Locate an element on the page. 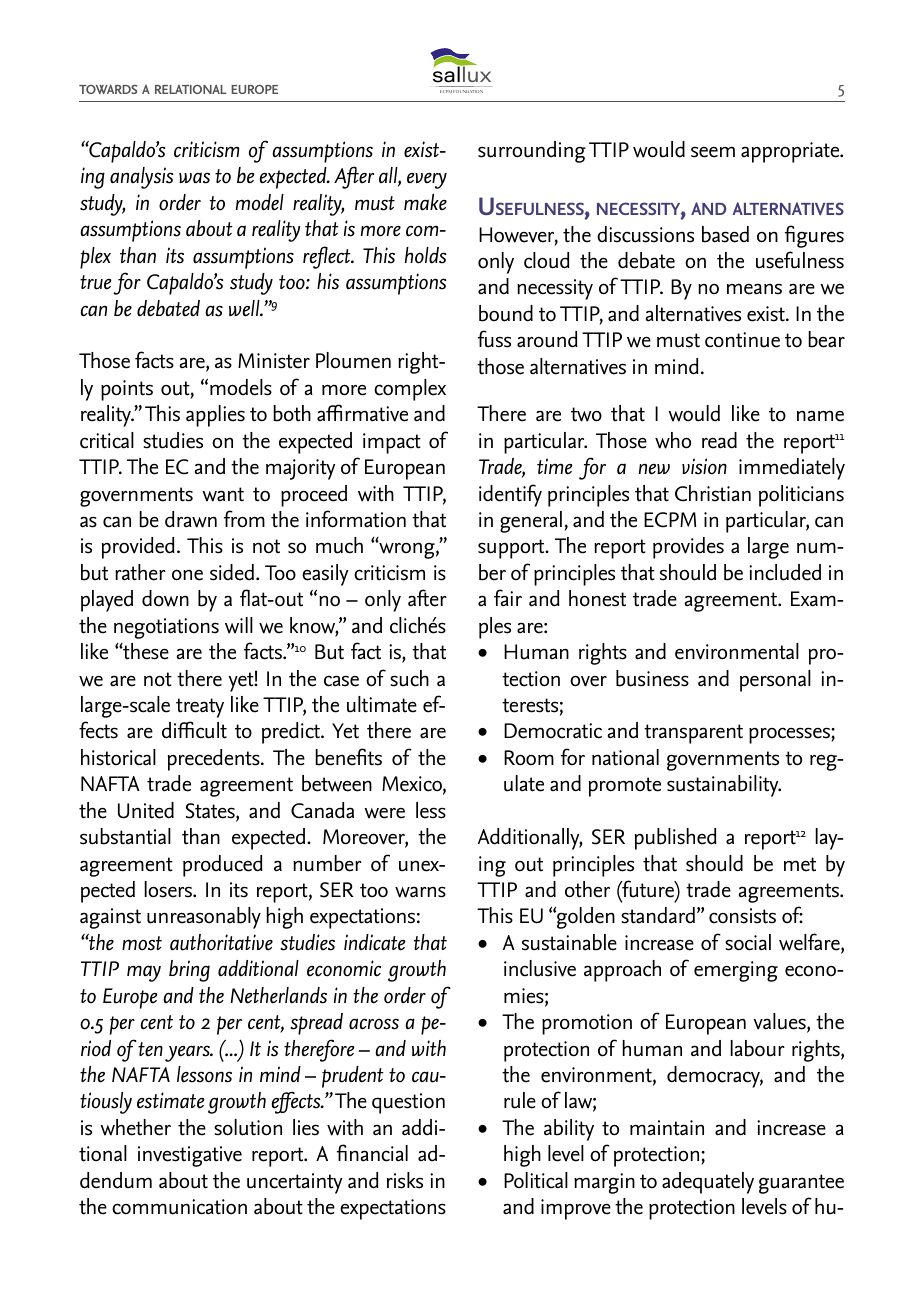 Image resolution: width=924 pixels, height=1311 pixels. warns is located at coordinates (420, 892).
